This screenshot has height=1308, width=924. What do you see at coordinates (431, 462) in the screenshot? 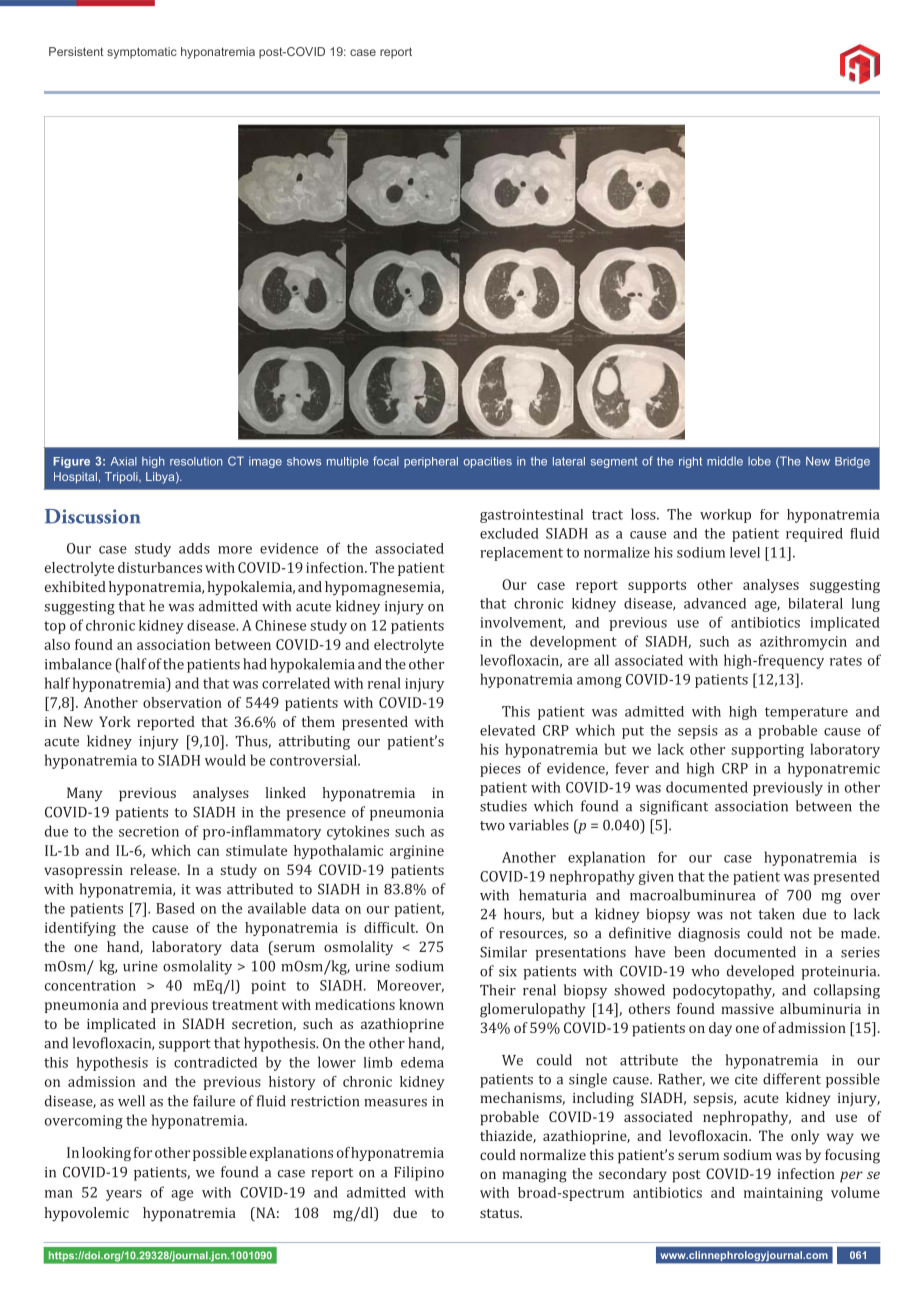
I see `peripheral` at bounding box center [431, 462].
